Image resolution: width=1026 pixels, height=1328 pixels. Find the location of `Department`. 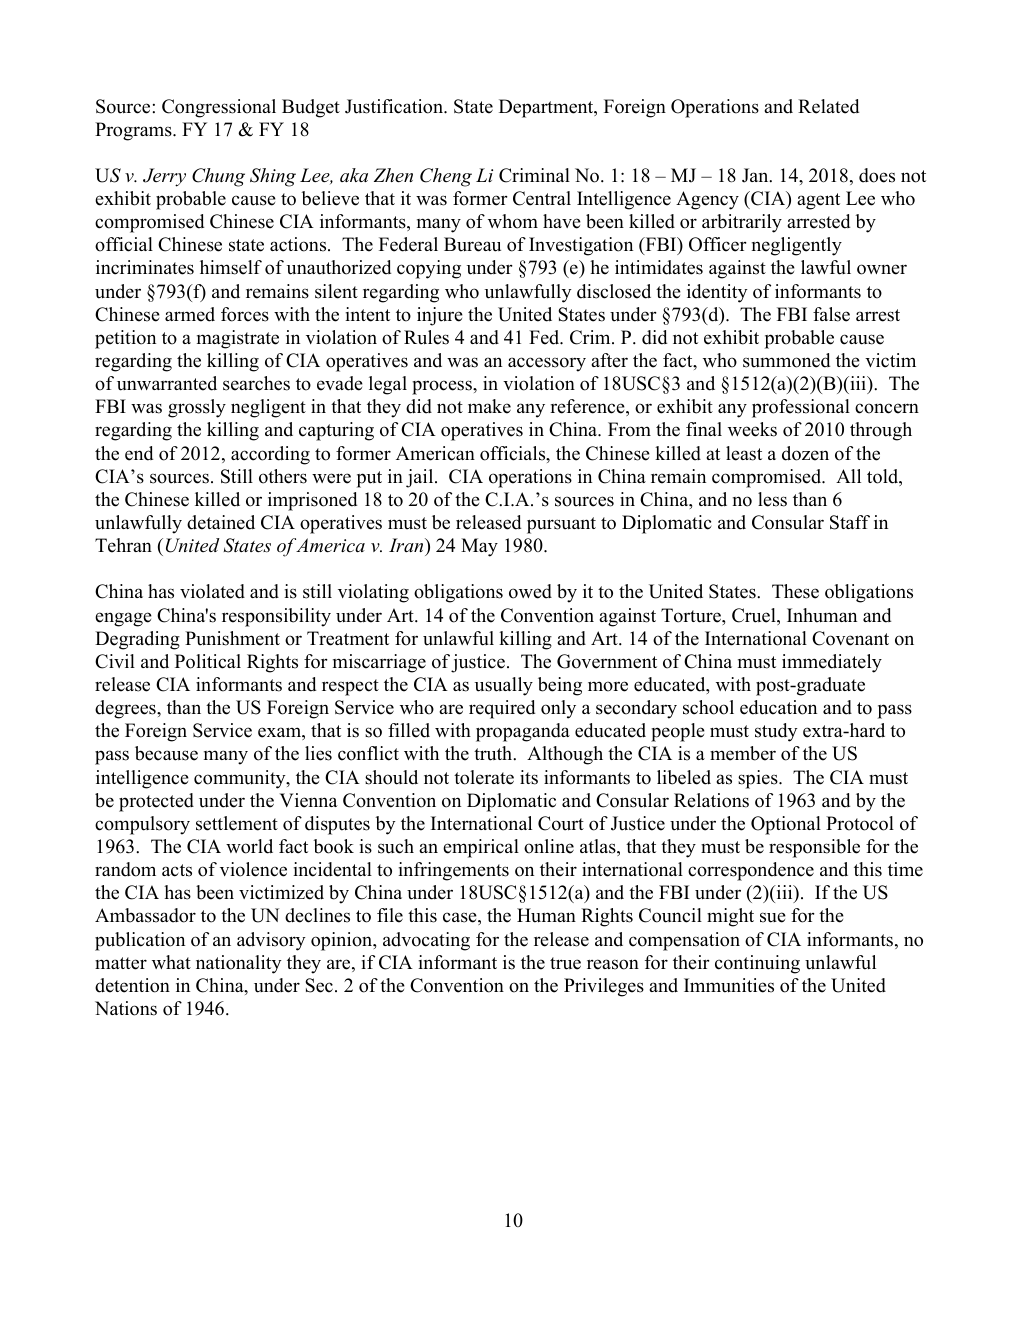

Department is located at coordinates (547, 108).
